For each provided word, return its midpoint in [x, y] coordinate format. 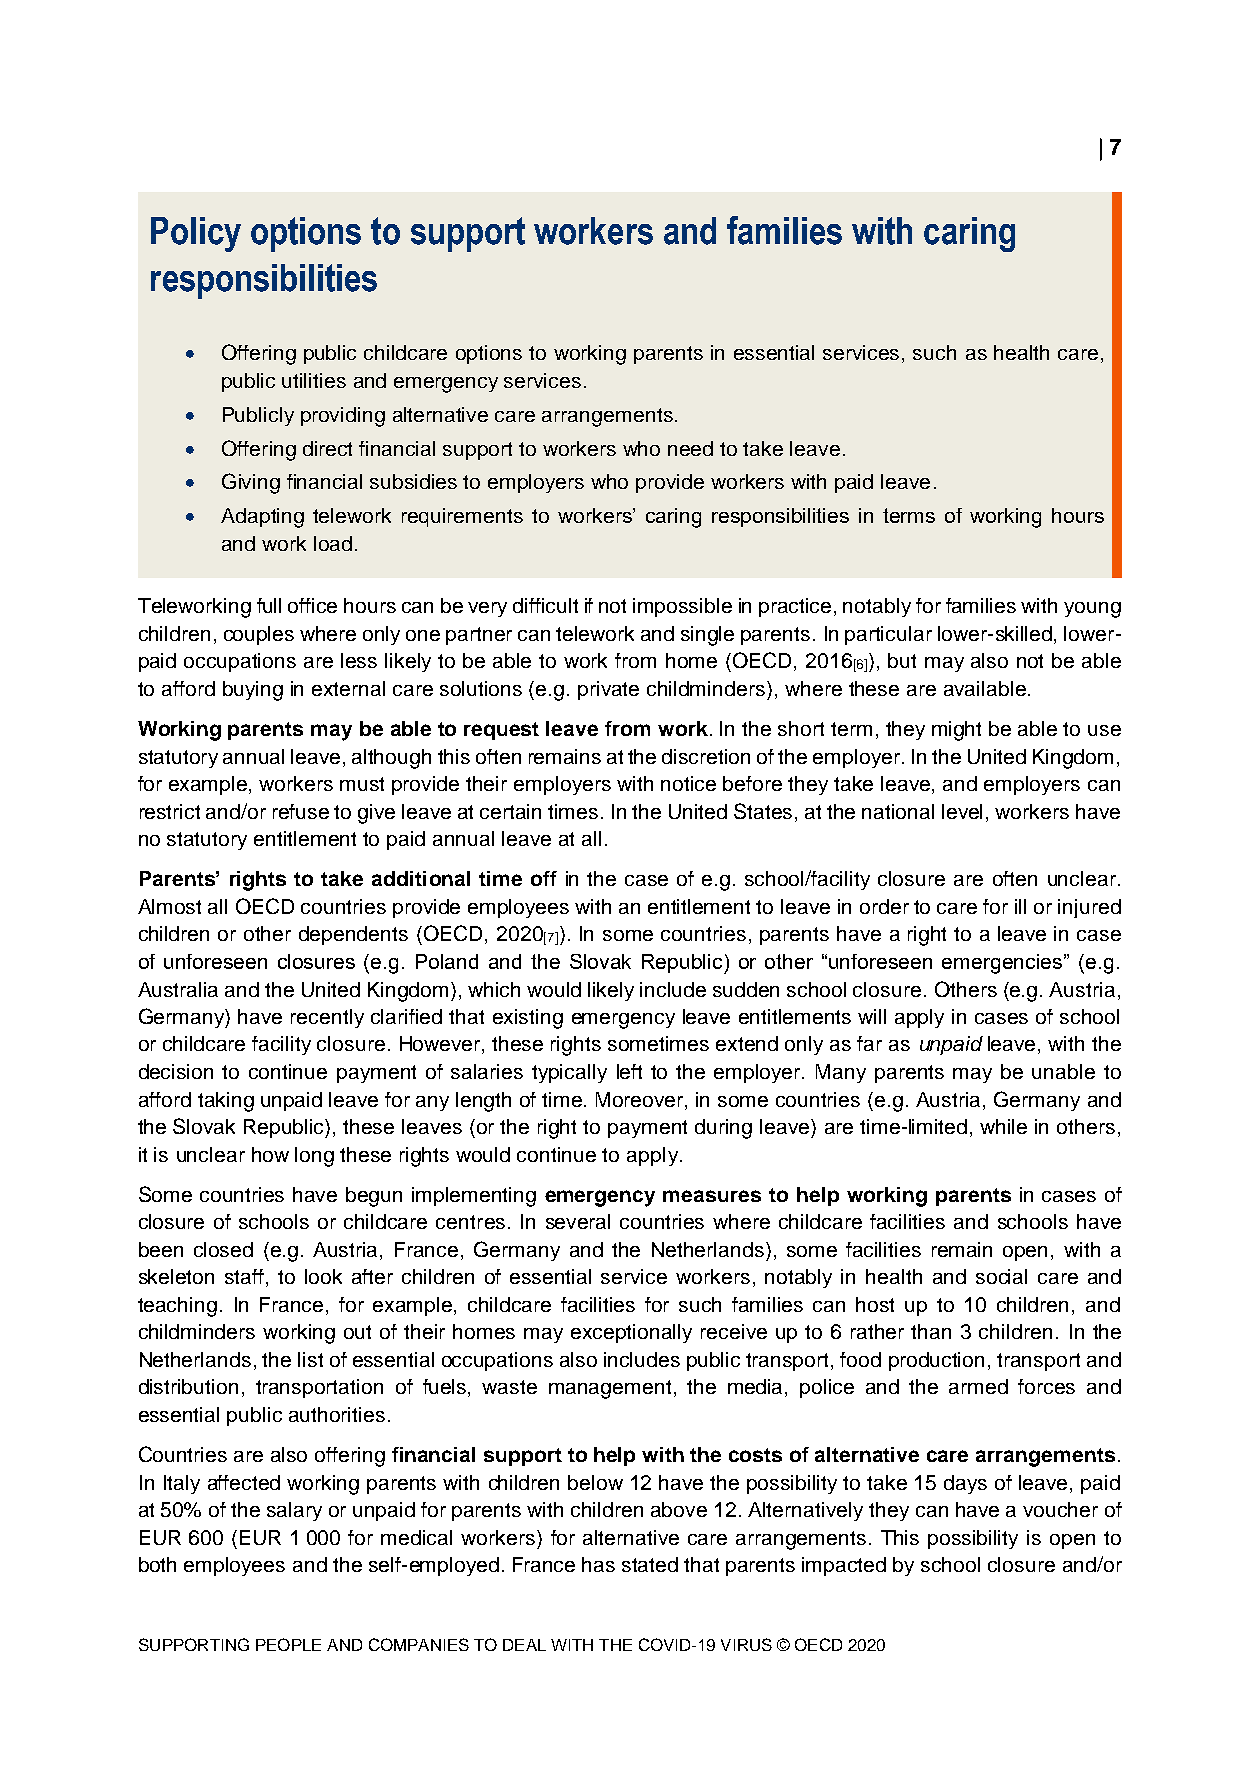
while [1003, 1126]
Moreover [641, 1099]
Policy [196, 234]
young [1092, 610]
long [314, 1157]
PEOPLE [288, 1644]
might [956, 731]
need [690, 448]
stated [650, 1564]
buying [253, 691]
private [608, 690]
